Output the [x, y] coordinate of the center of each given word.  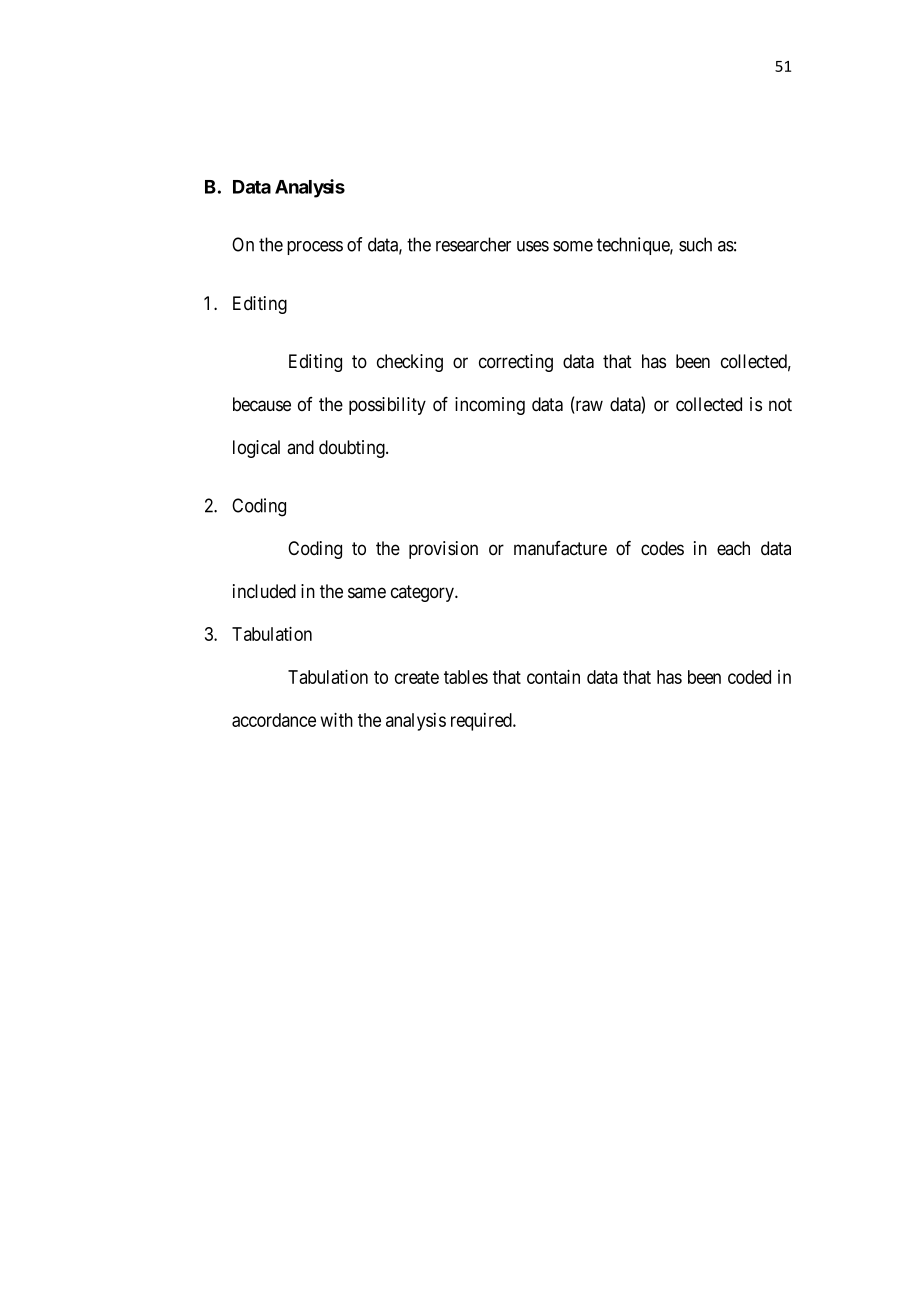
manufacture [560, 548]
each [733, 548]
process [315, 248]
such [695, 244]
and [300, 447]
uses [533, 246]
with [337, 719]
